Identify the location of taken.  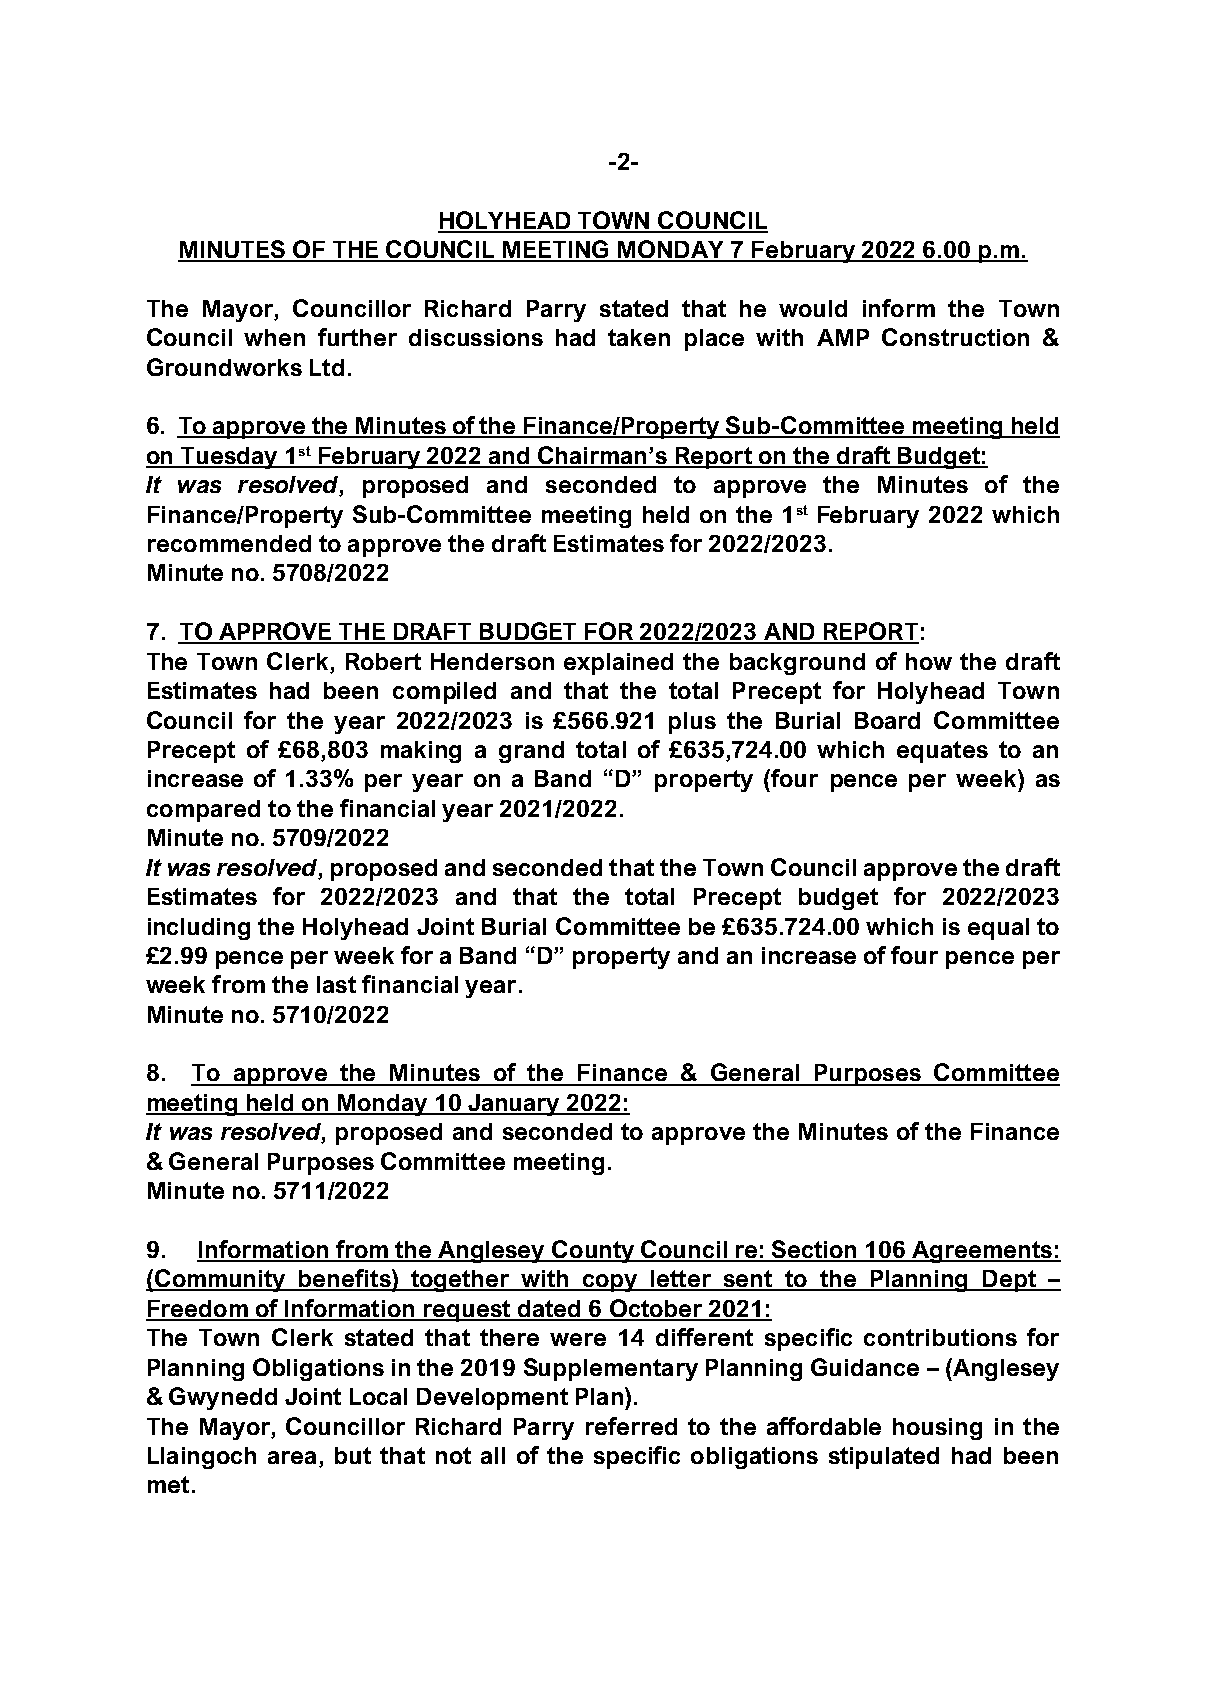
(639, 337).
